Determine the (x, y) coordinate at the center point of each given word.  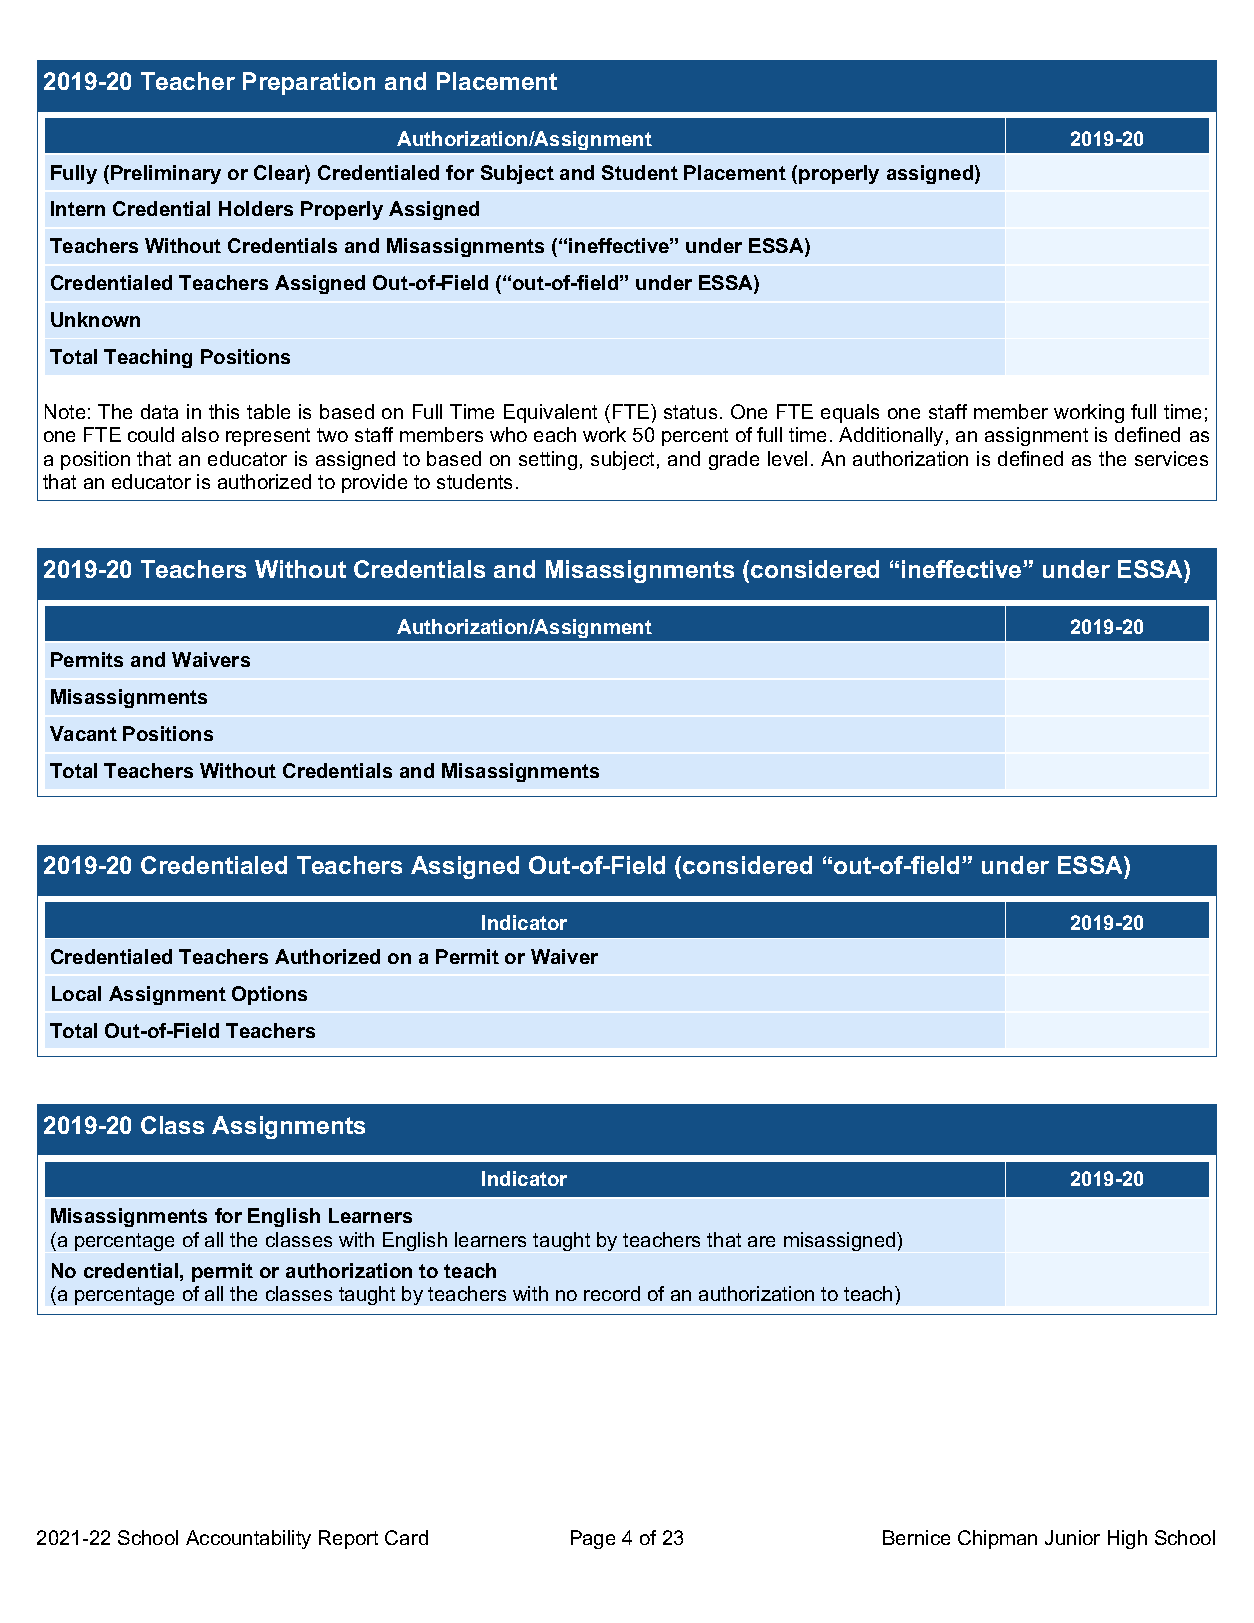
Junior (1072, 1537)
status (690, 412)
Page (593, 1539)
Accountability (248, 1539)
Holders (256, 208)
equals (850, 413)
